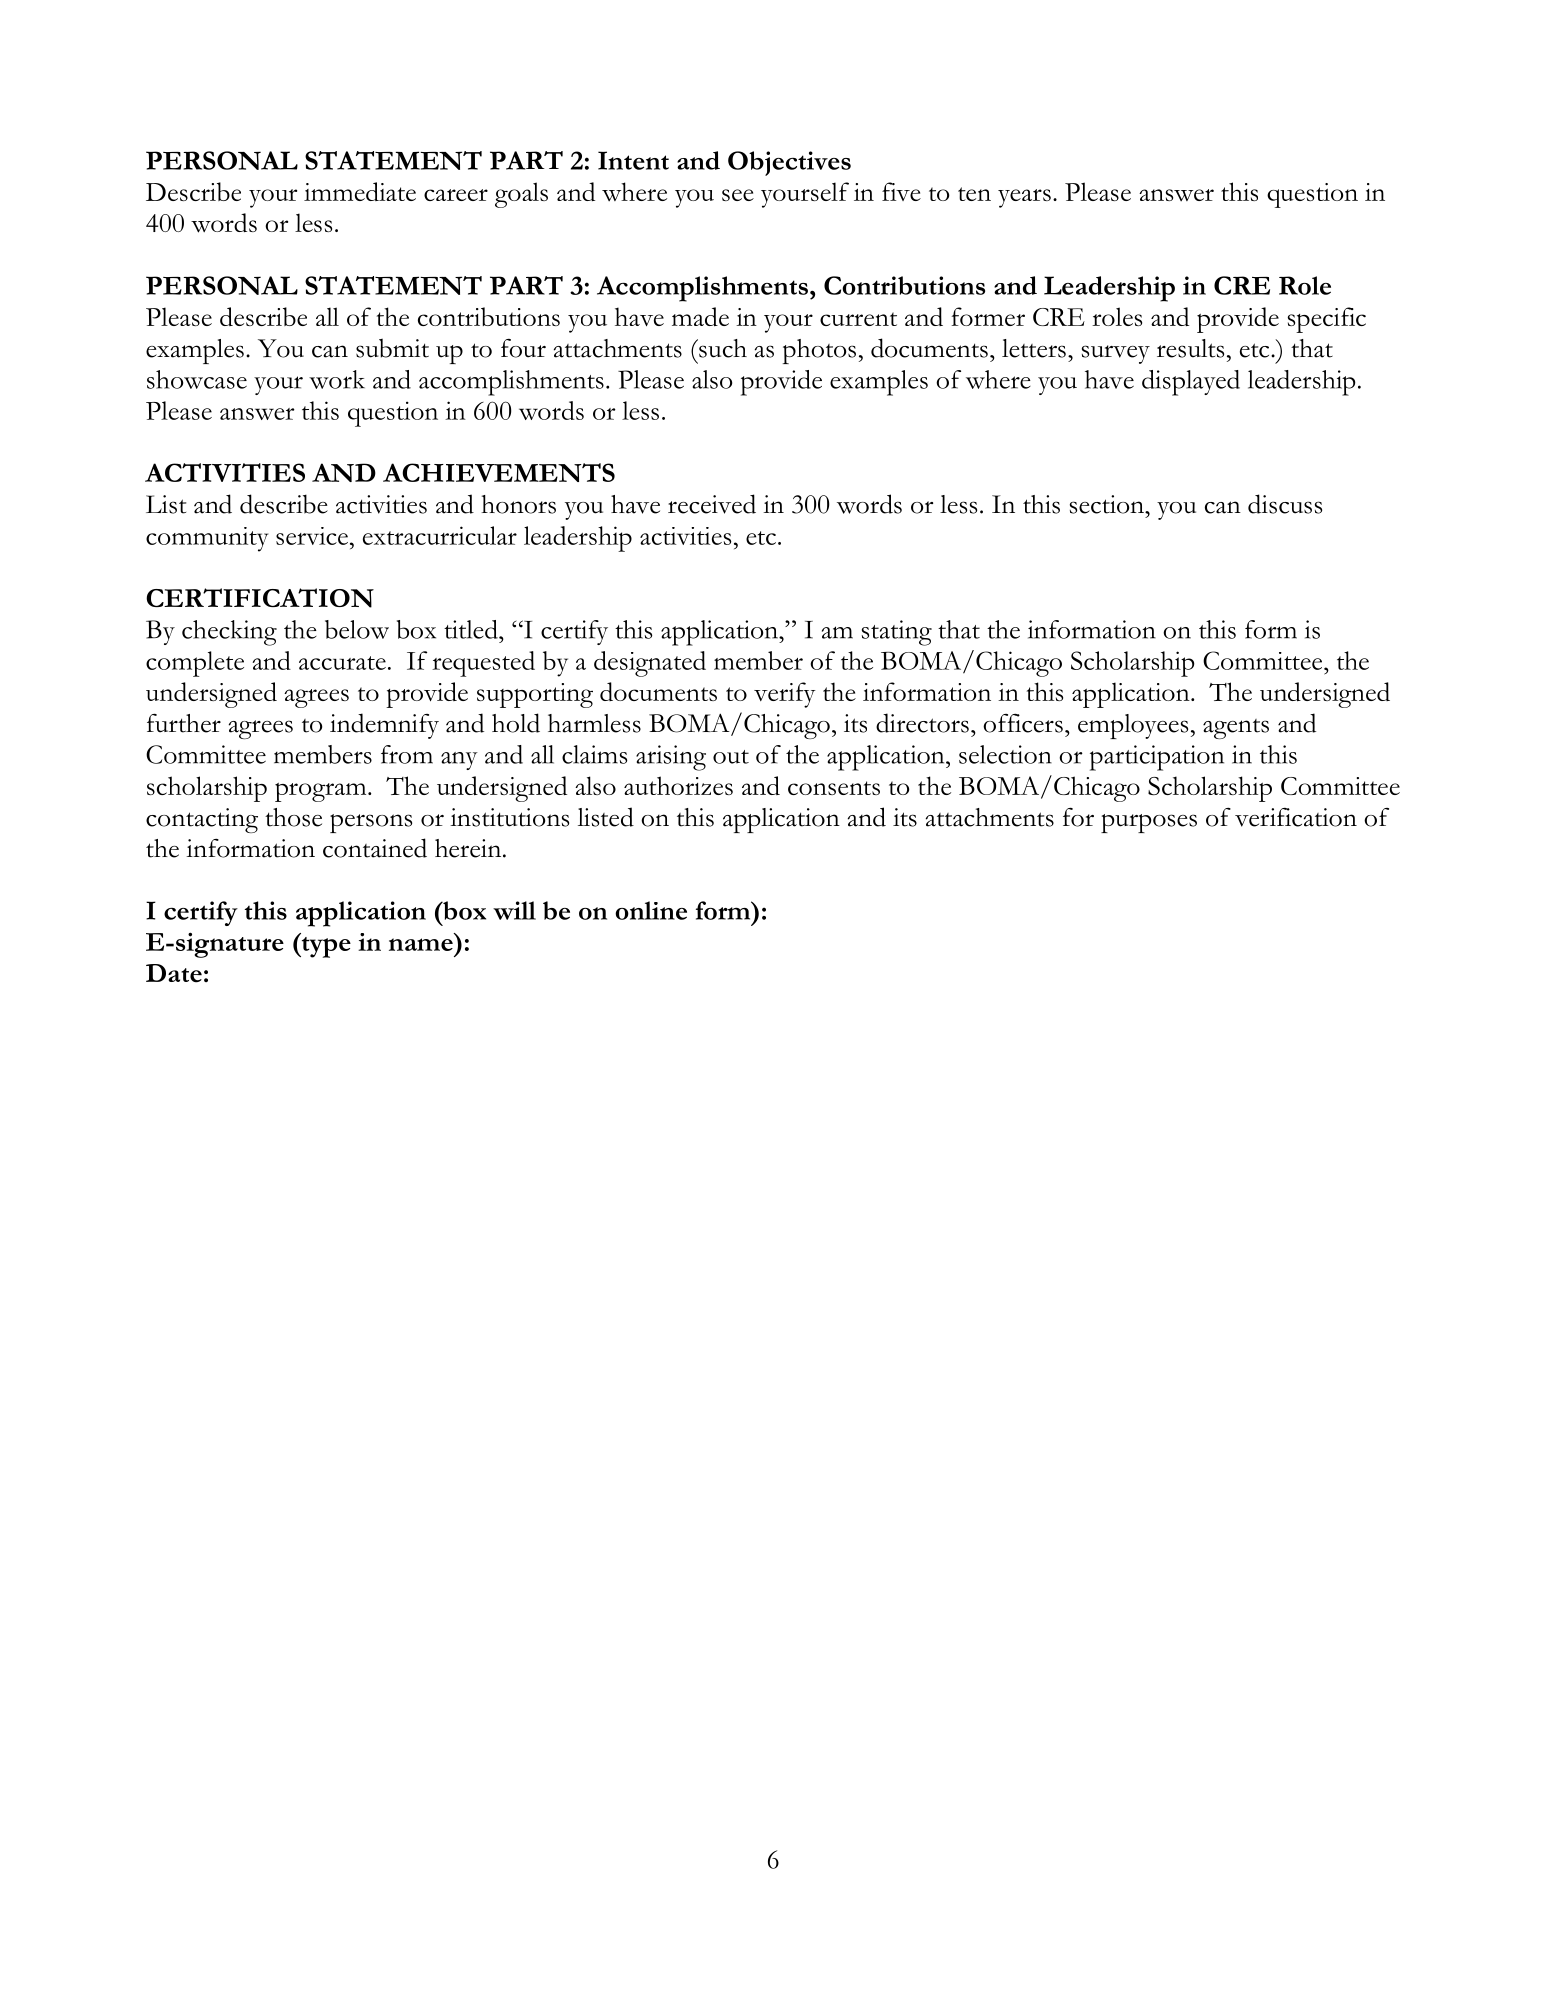  I want to click on name, so click(421, 944).
